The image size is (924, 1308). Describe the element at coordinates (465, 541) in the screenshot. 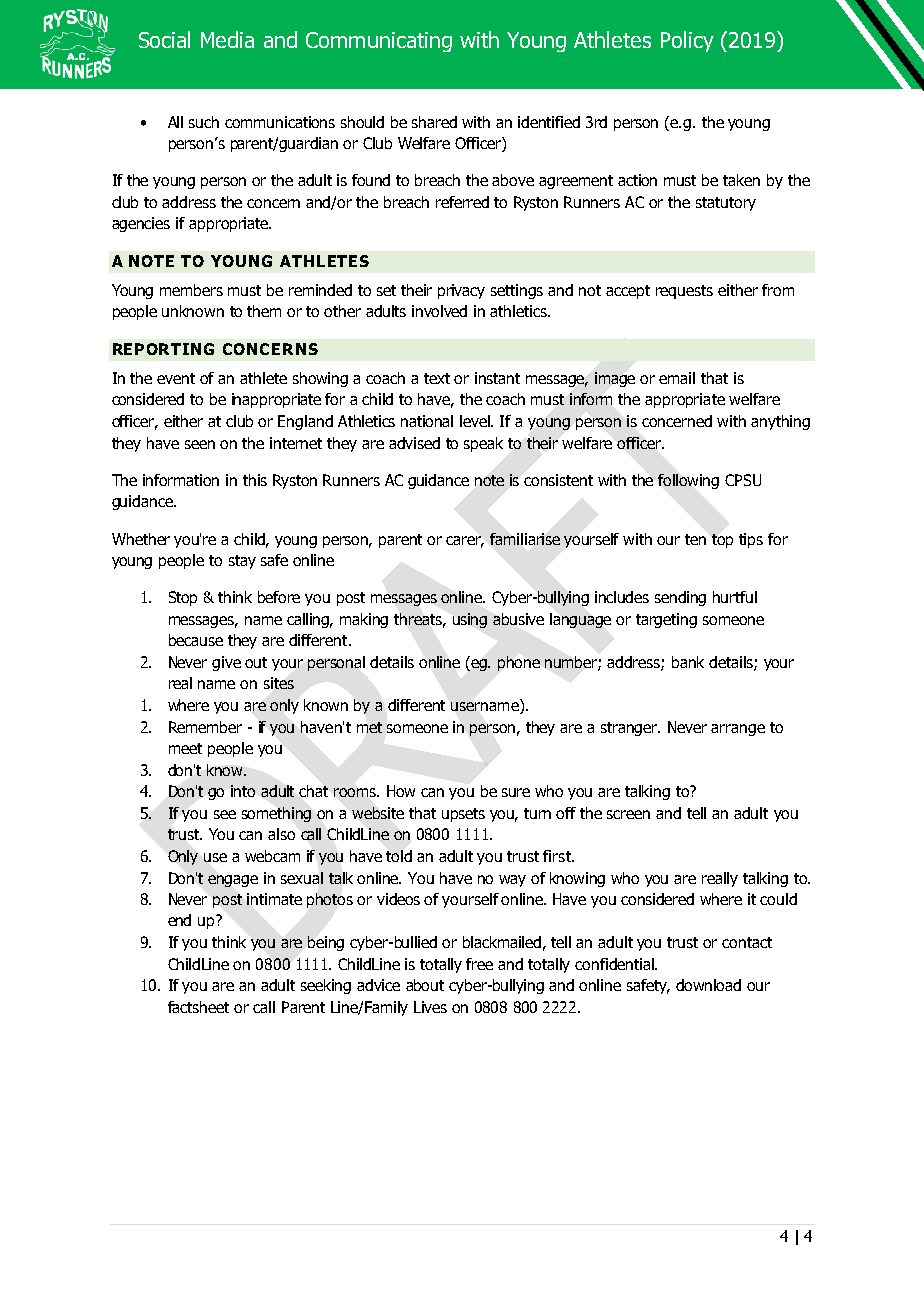

I see `carer` at that location.
